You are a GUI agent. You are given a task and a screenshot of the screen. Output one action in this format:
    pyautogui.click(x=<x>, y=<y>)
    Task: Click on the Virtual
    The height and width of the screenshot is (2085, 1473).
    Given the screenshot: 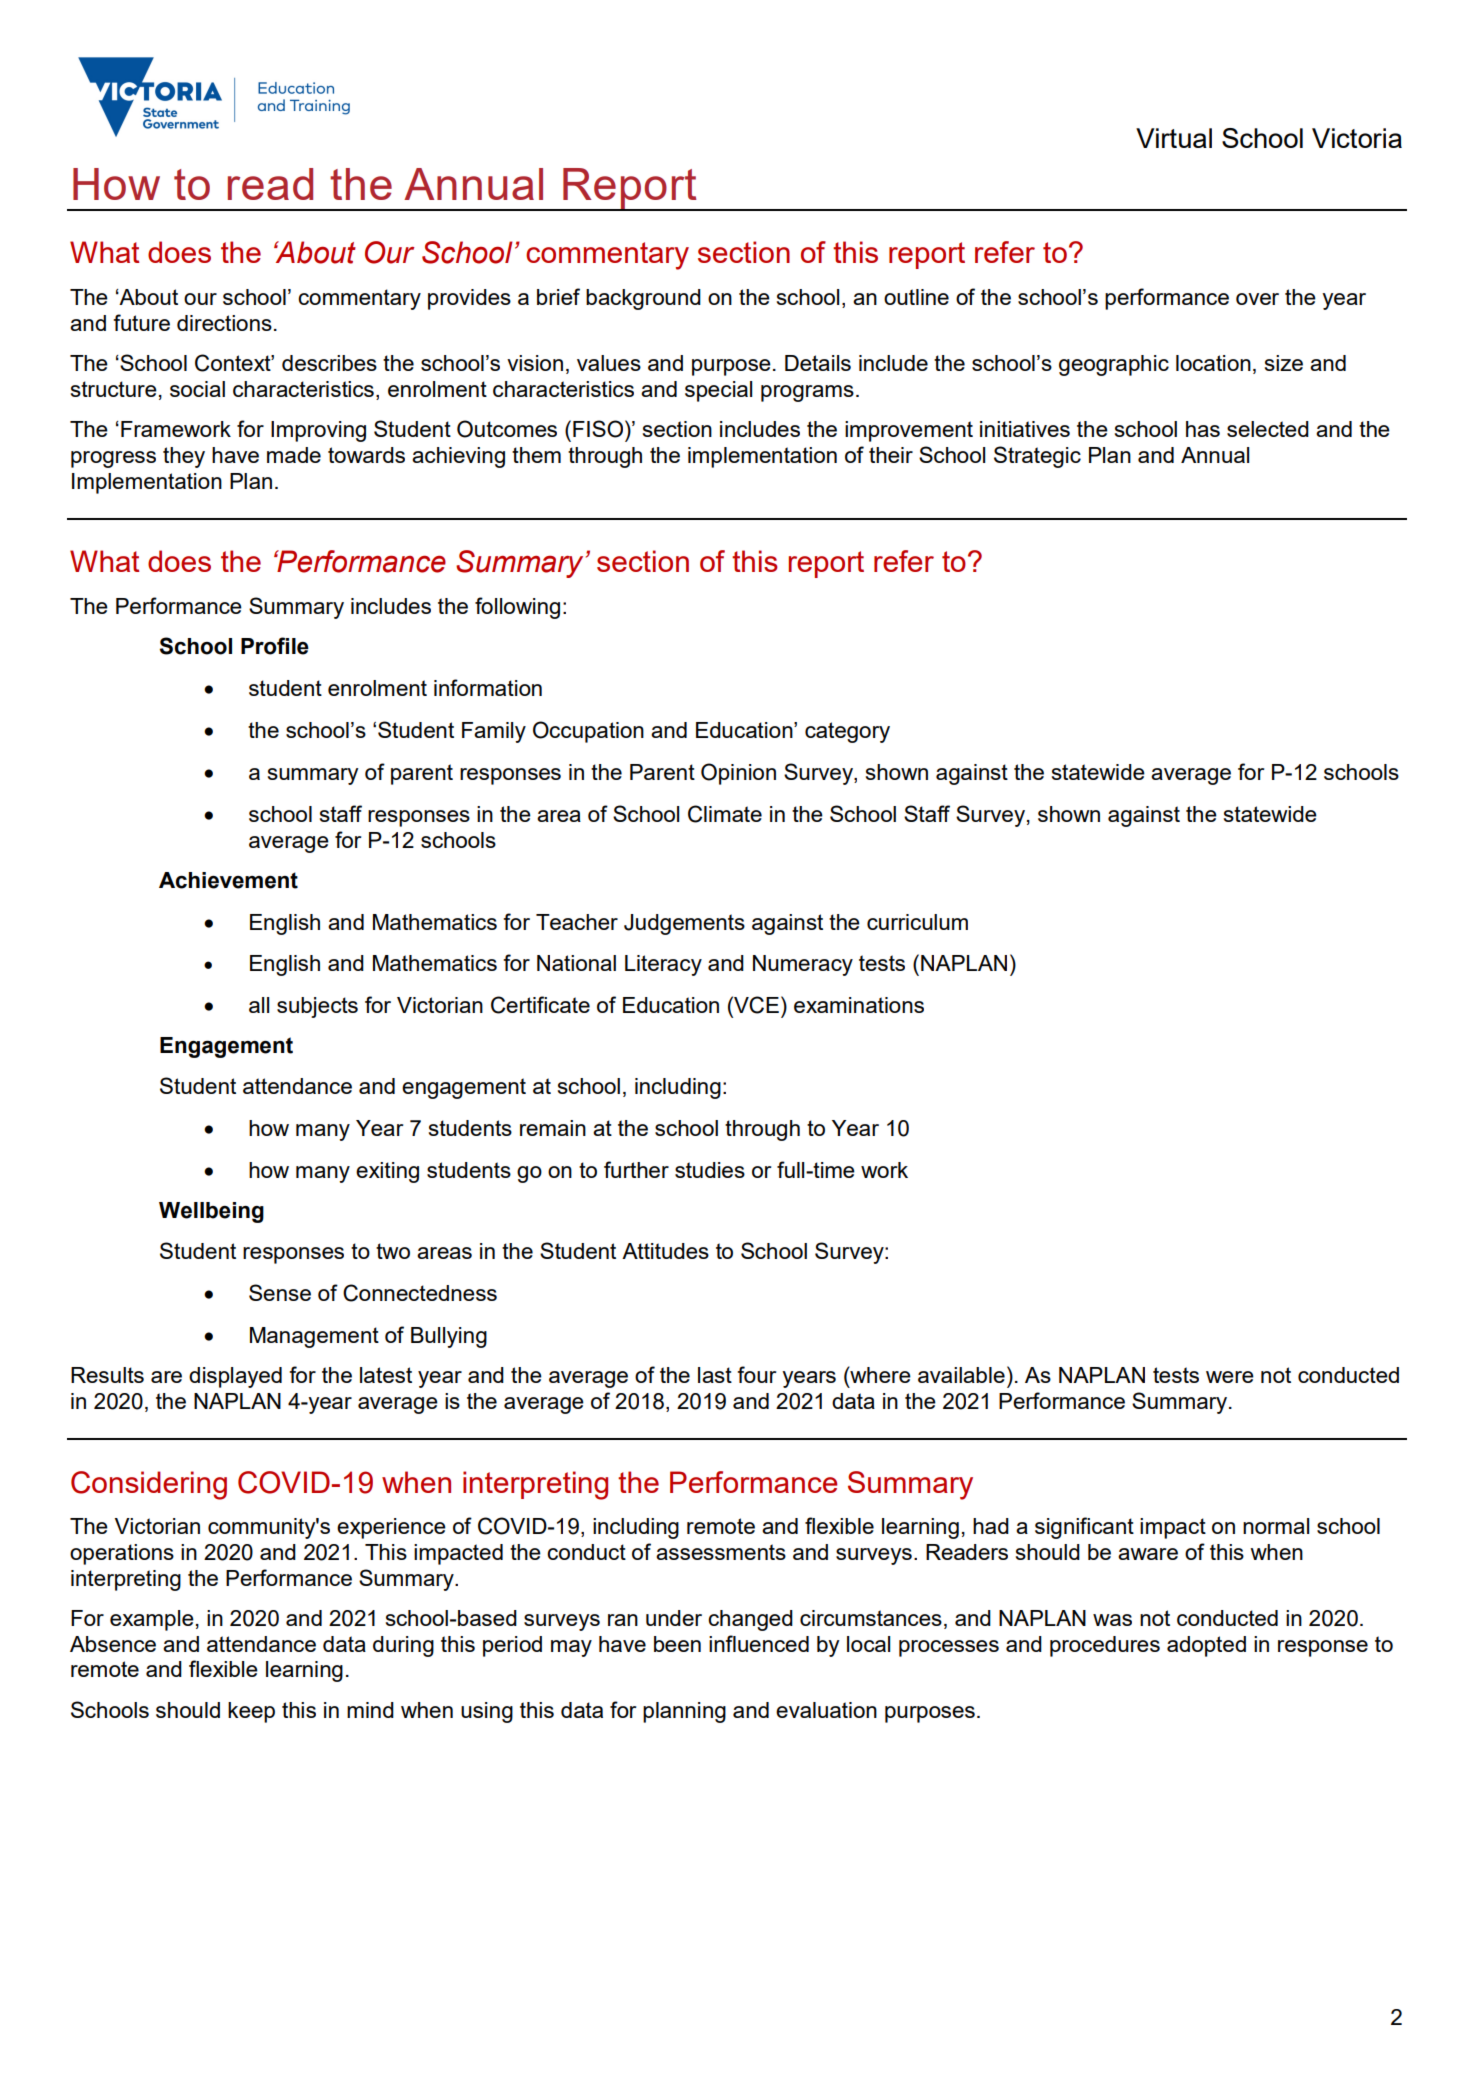 What is the action you would take?
    pyautogui.click(x=1174, y=138)
